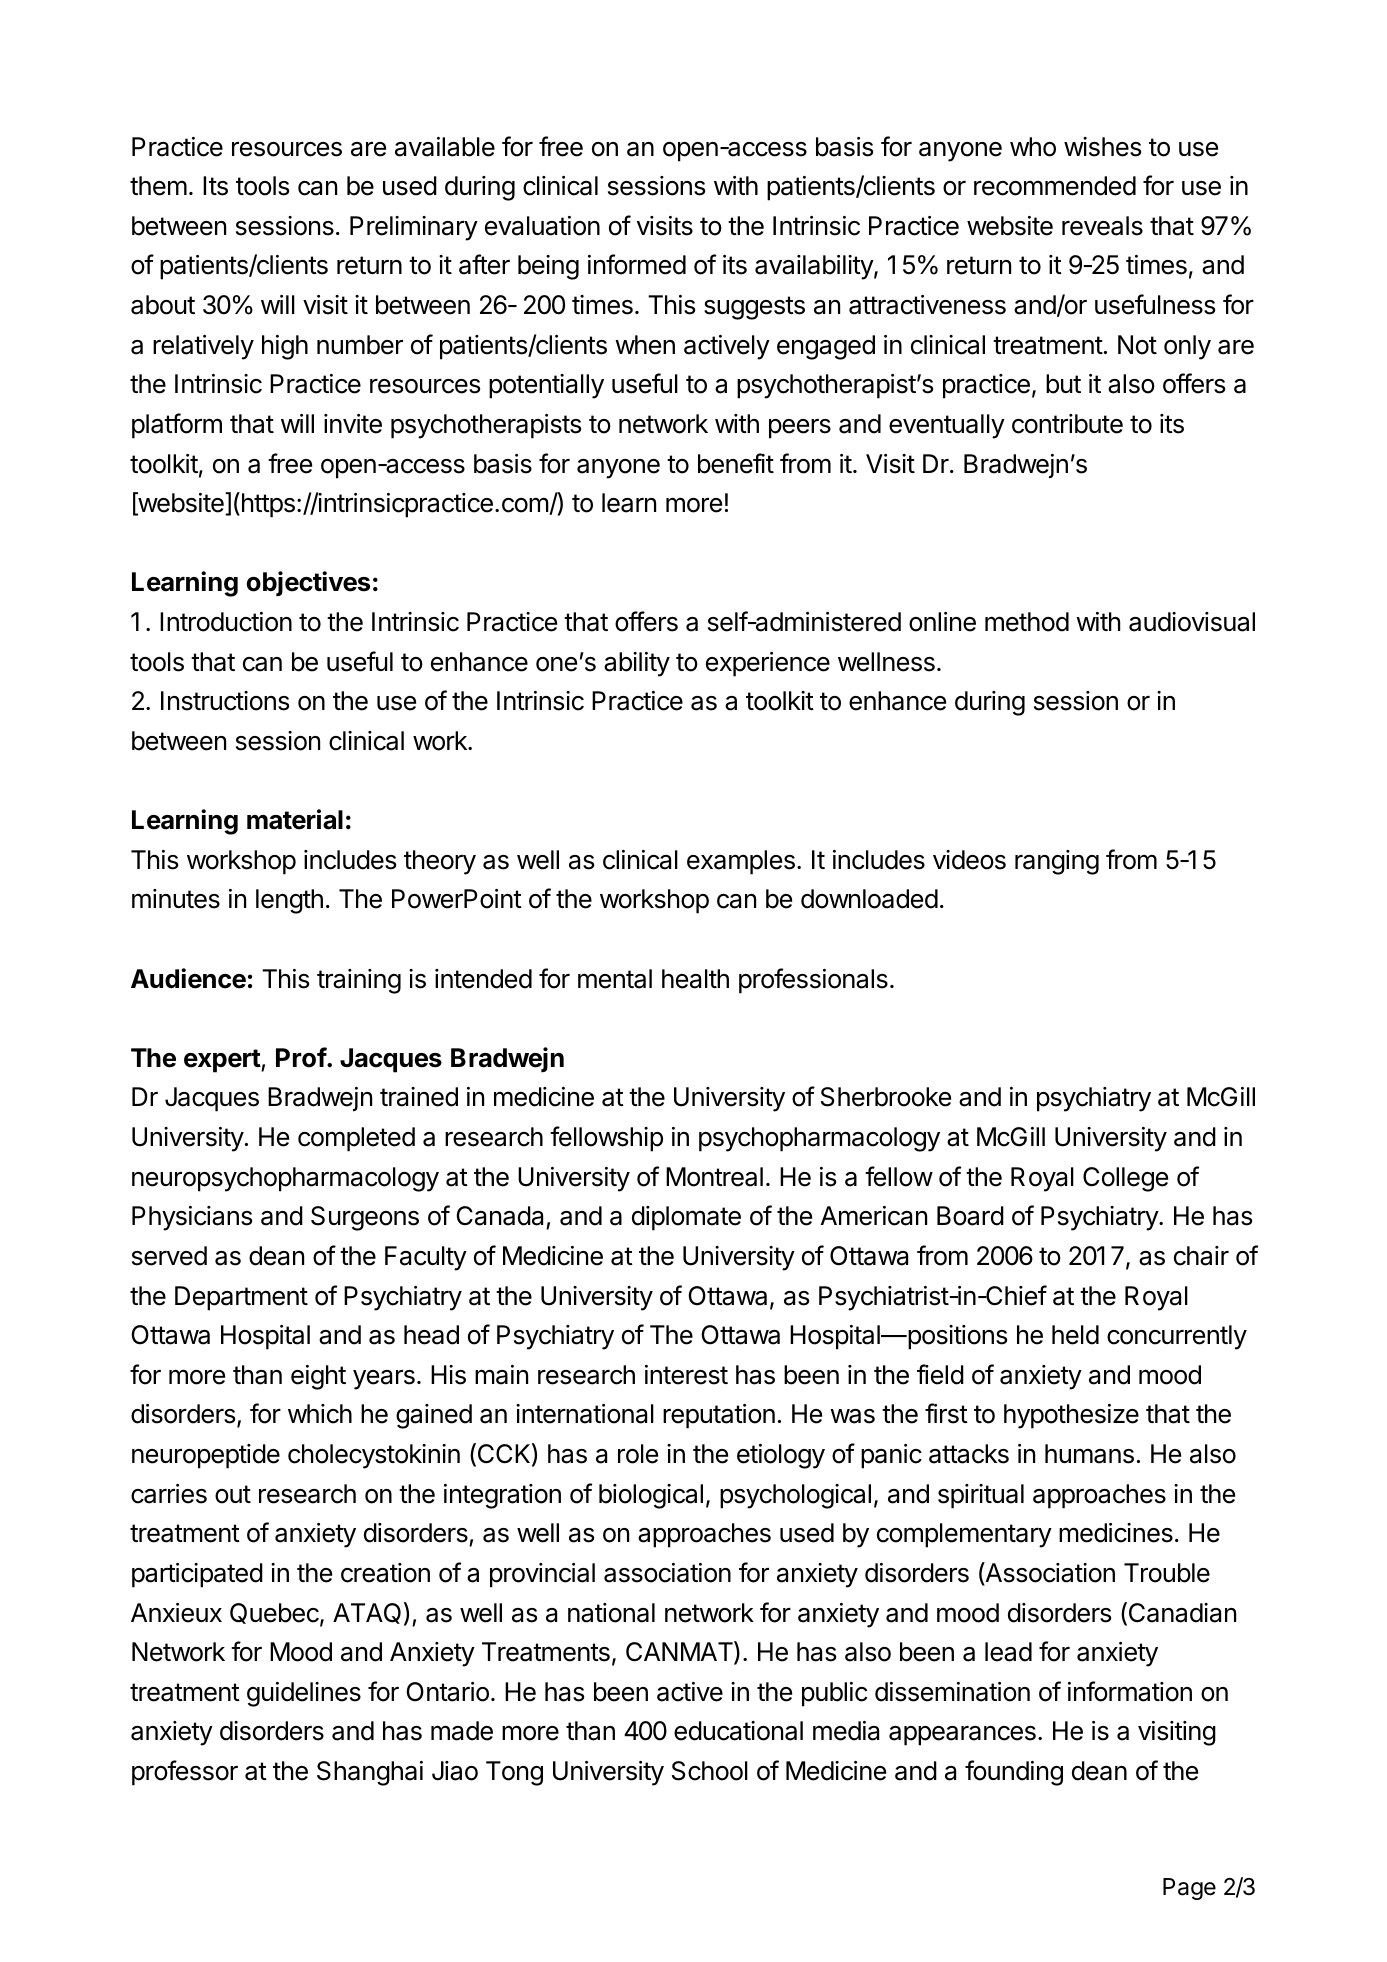  What do you see at coordinates (158, 186) in the image?
I see `them` at bounding box center [158, 186].
